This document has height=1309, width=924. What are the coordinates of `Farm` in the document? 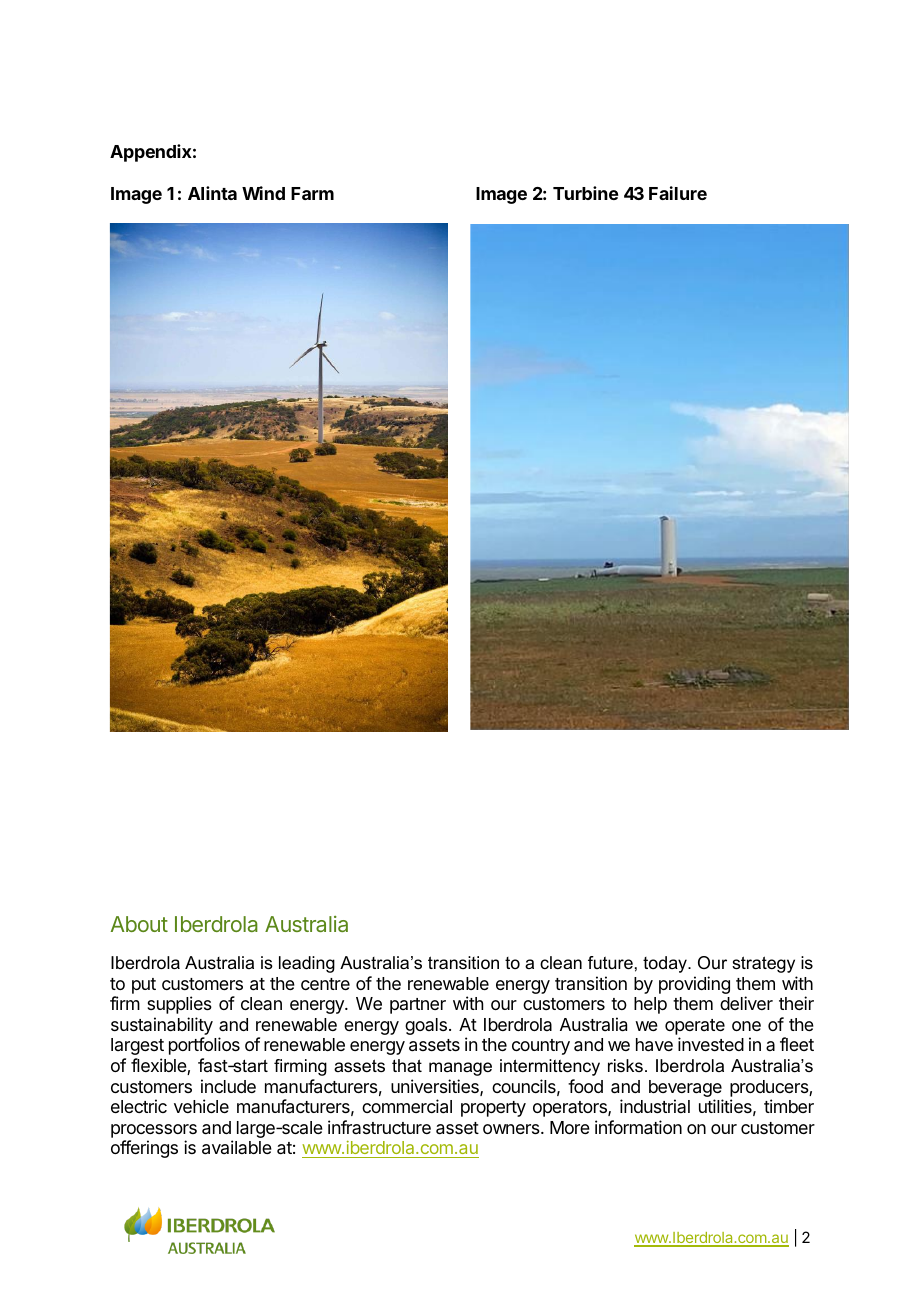 It's located at (312, 193).
